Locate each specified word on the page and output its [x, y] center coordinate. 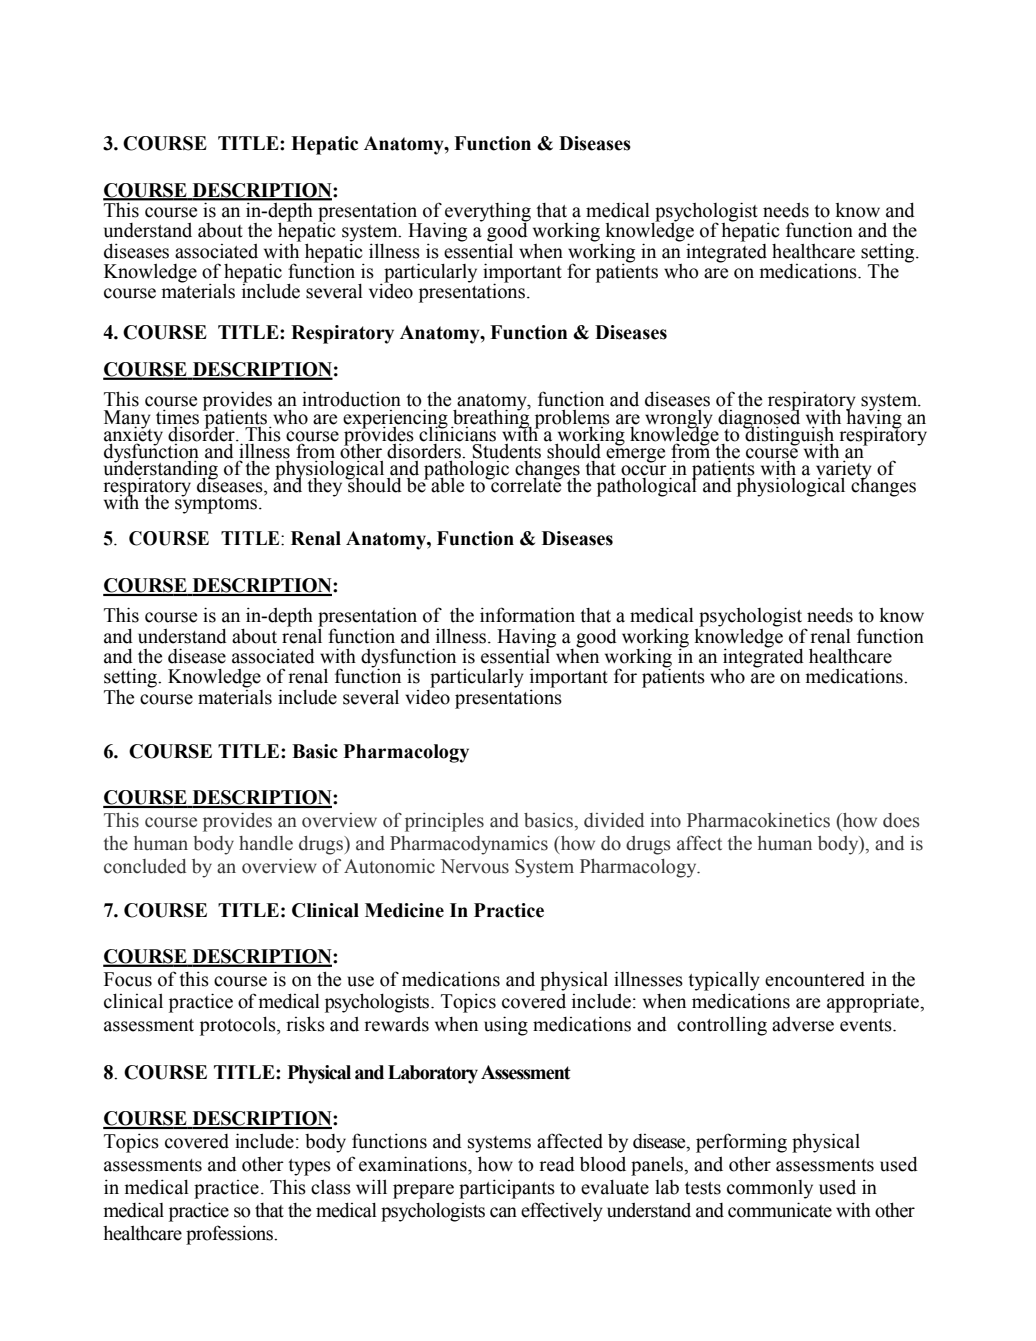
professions [231, 1235]
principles [444, 822]
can [503, 1212]
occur [644, 470]
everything [487, 213]
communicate [780, 1210]
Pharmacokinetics [758, 820]
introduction [351, 399]
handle [266, 843]
